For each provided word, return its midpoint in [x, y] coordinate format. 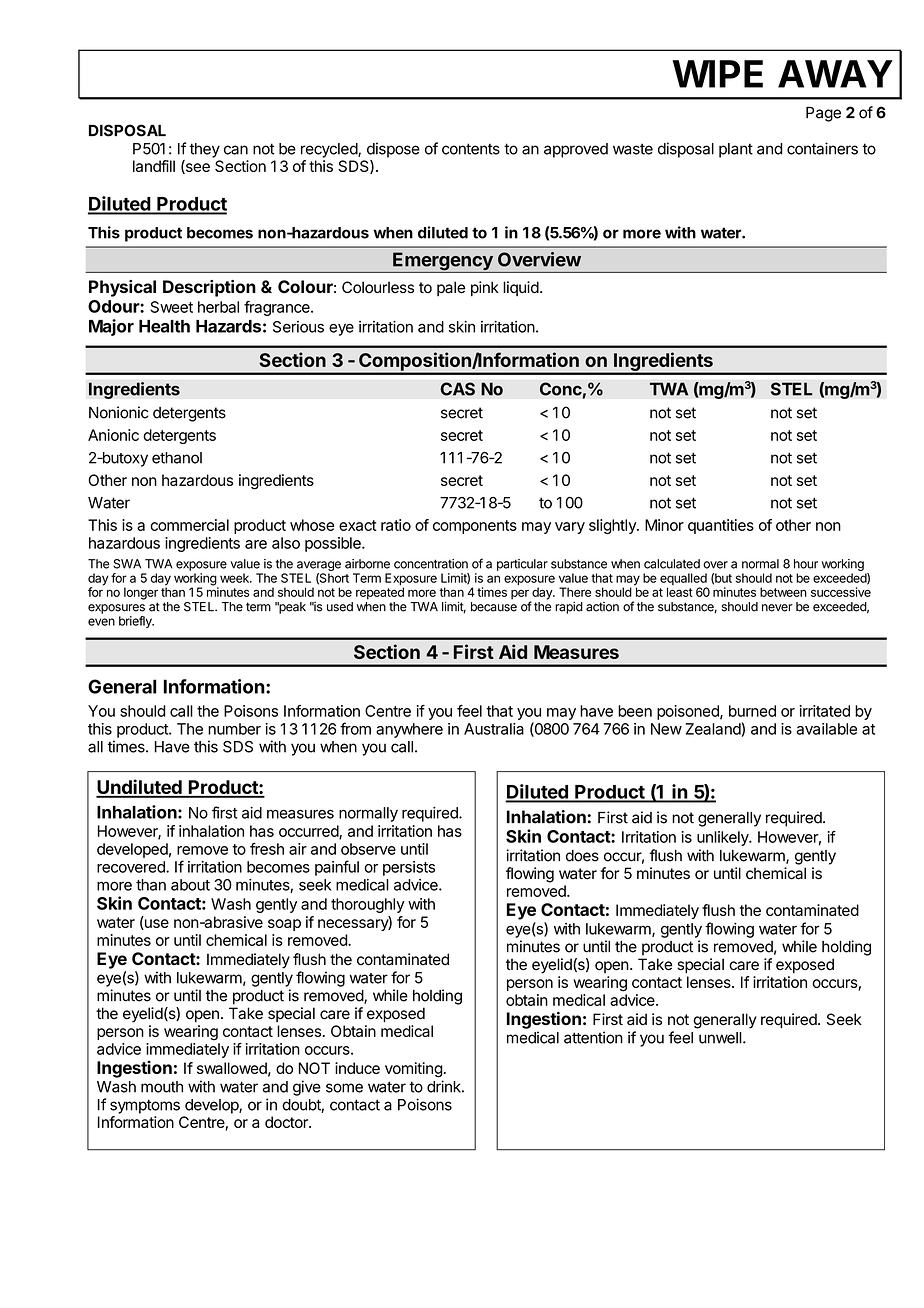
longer [141, 593]
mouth [162, 1087]
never [777, 608]
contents [471, 149]
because [494, 607]
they [204, 150]
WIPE [717, 74]
